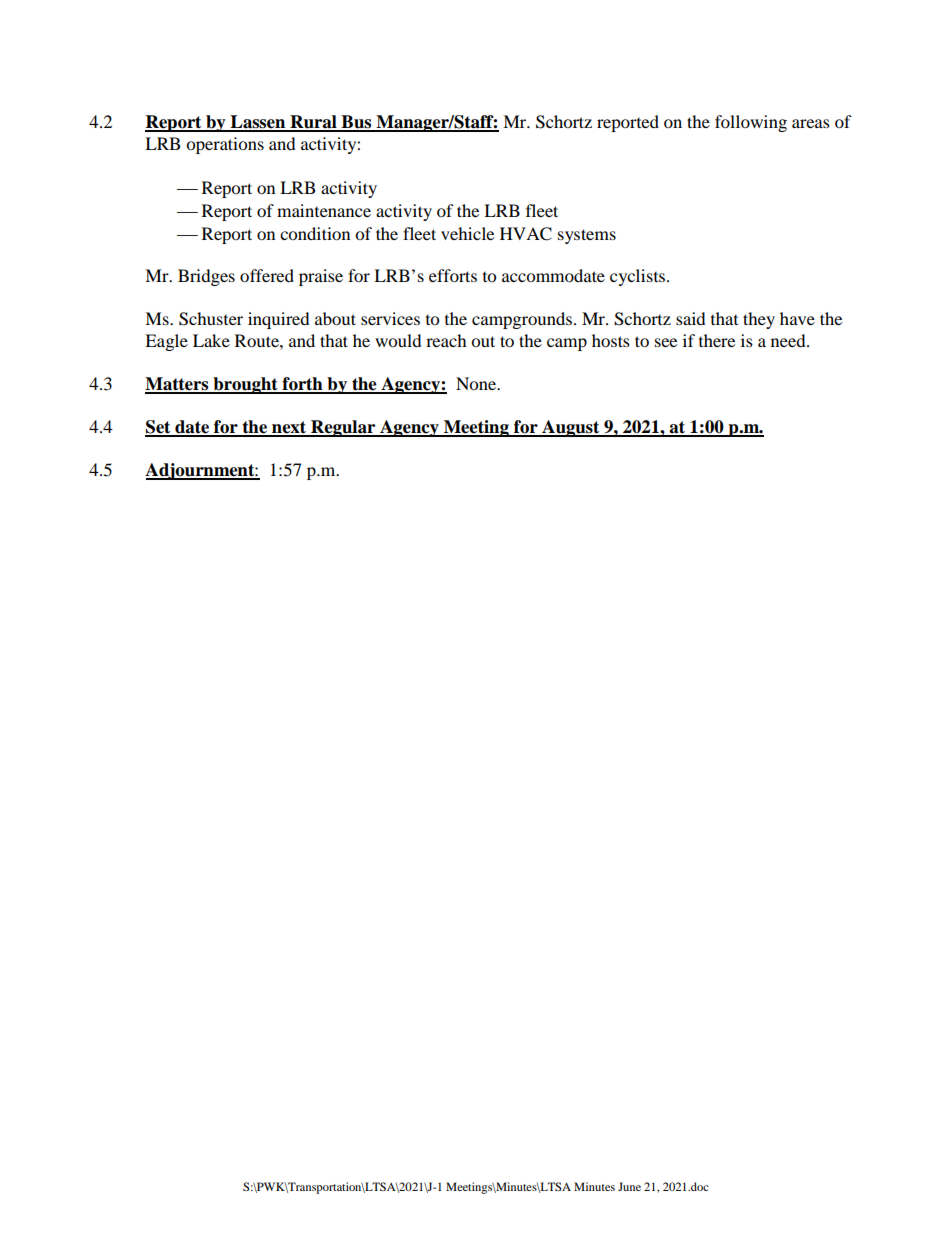 This screenshot has height=1233, width=952. Describe the element at coordinates (225, 145) in the screenshot. I see `operations` at that location.
